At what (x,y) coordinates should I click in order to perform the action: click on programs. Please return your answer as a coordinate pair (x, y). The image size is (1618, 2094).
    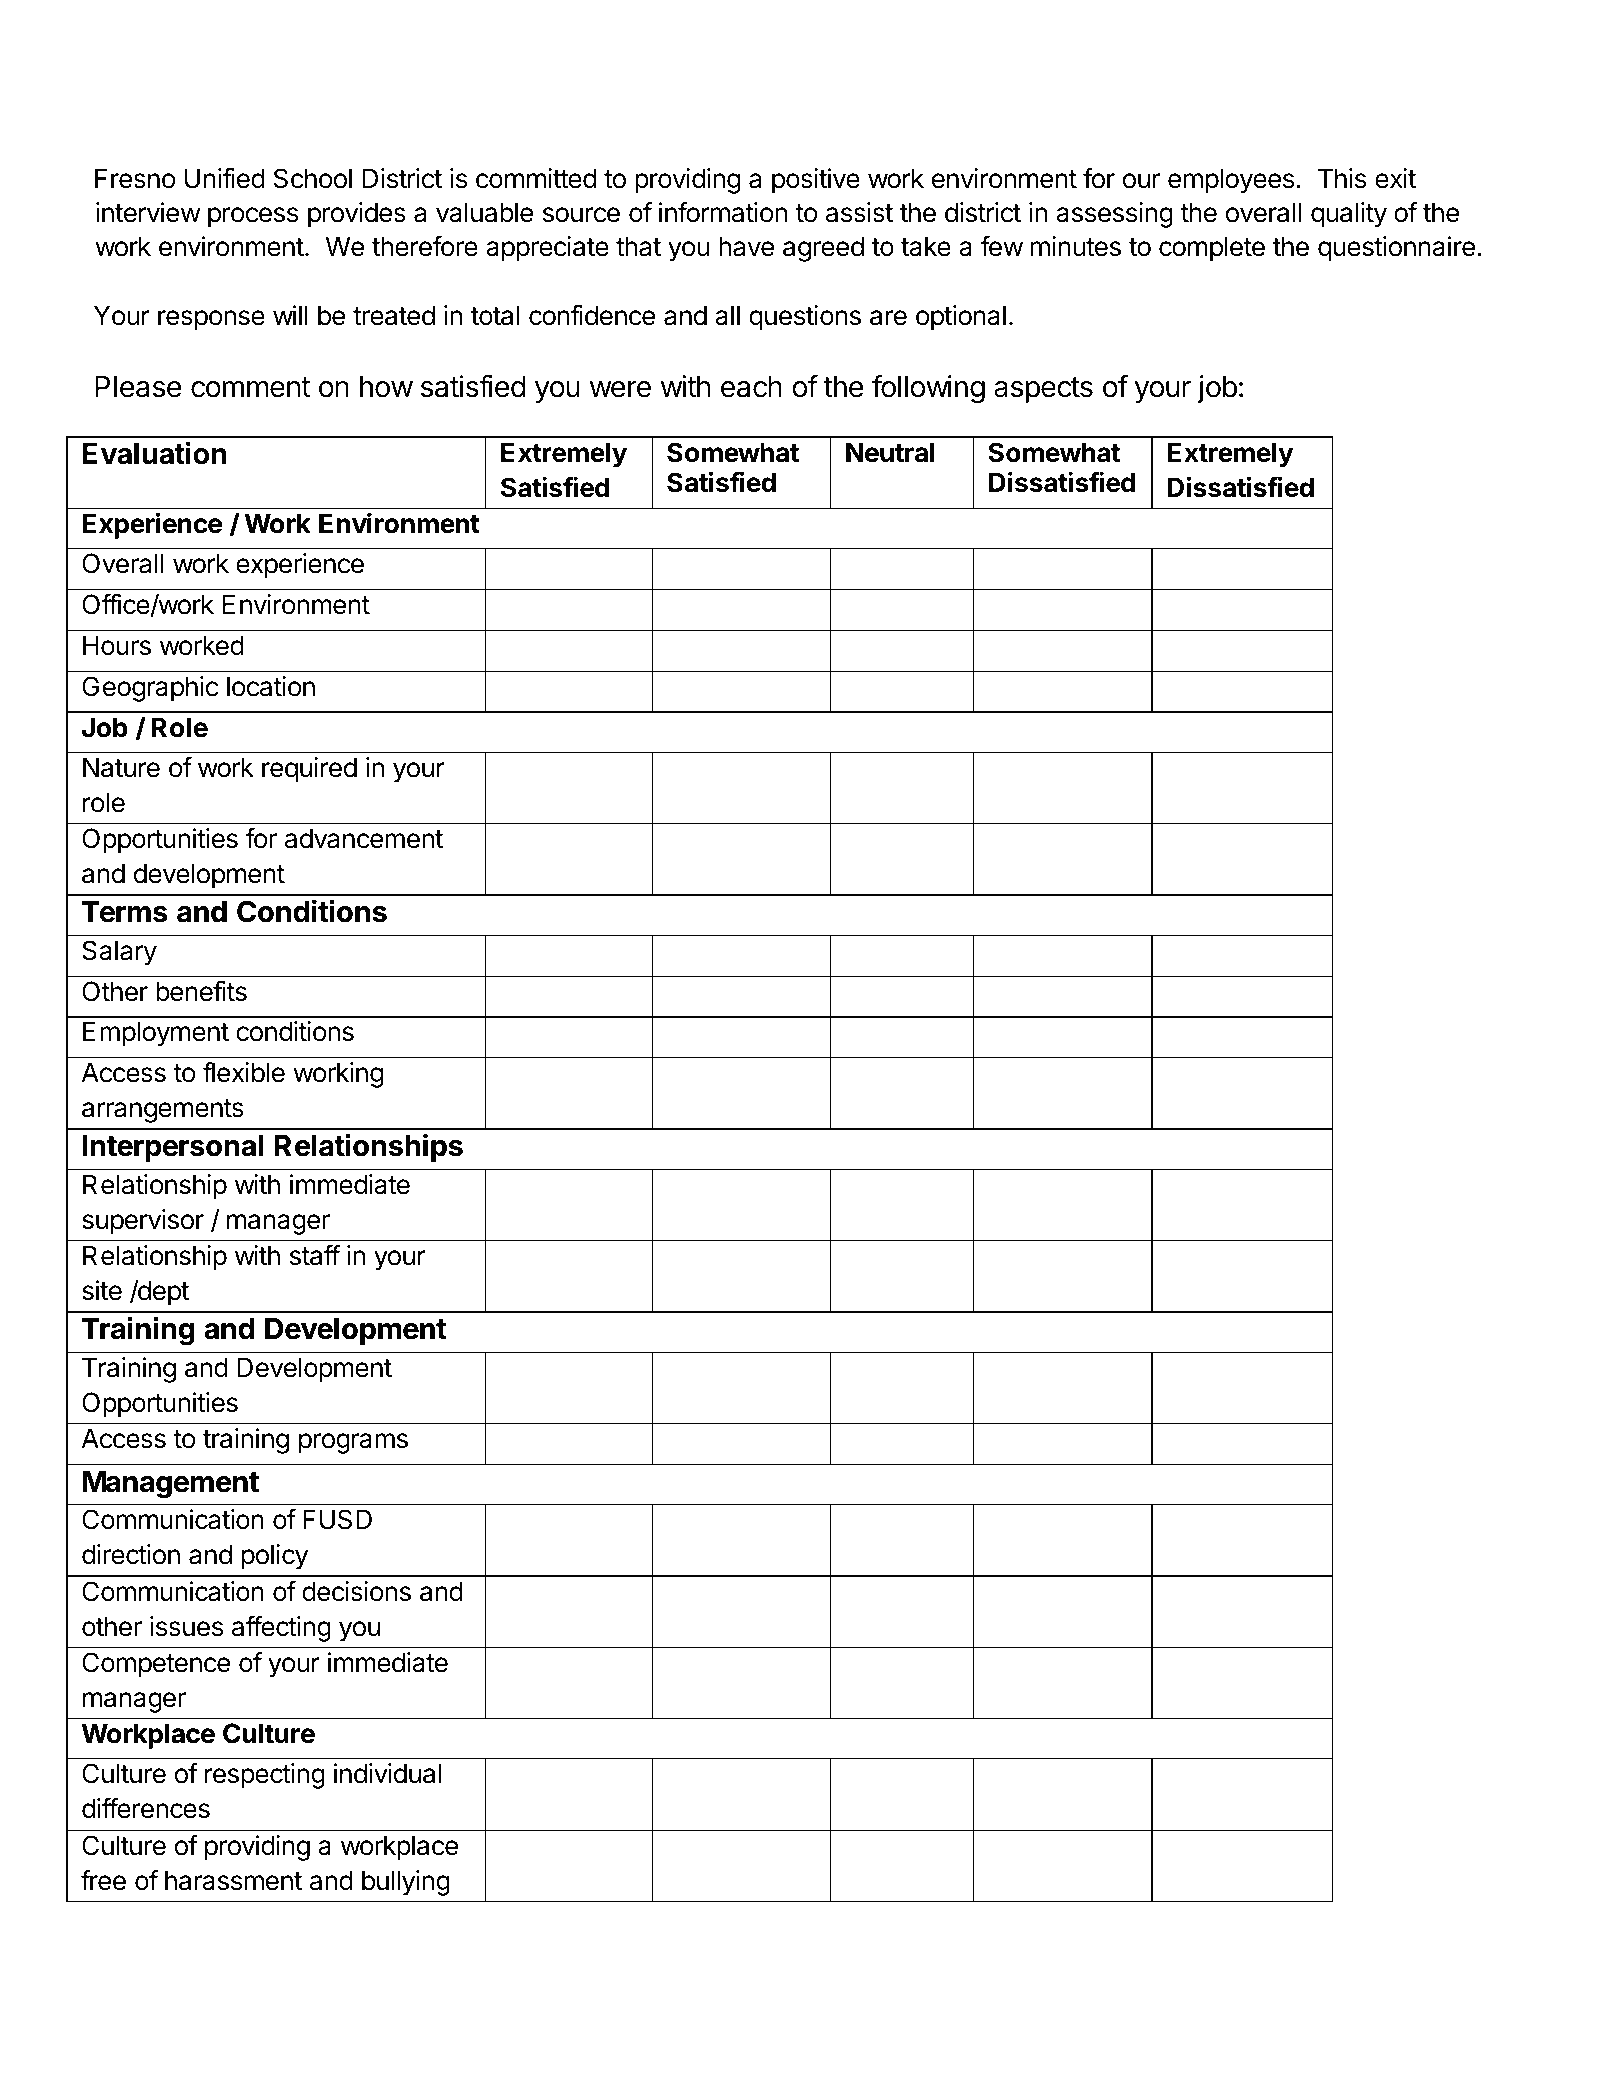
    Looking at the image, I should click on (353, 1443).
